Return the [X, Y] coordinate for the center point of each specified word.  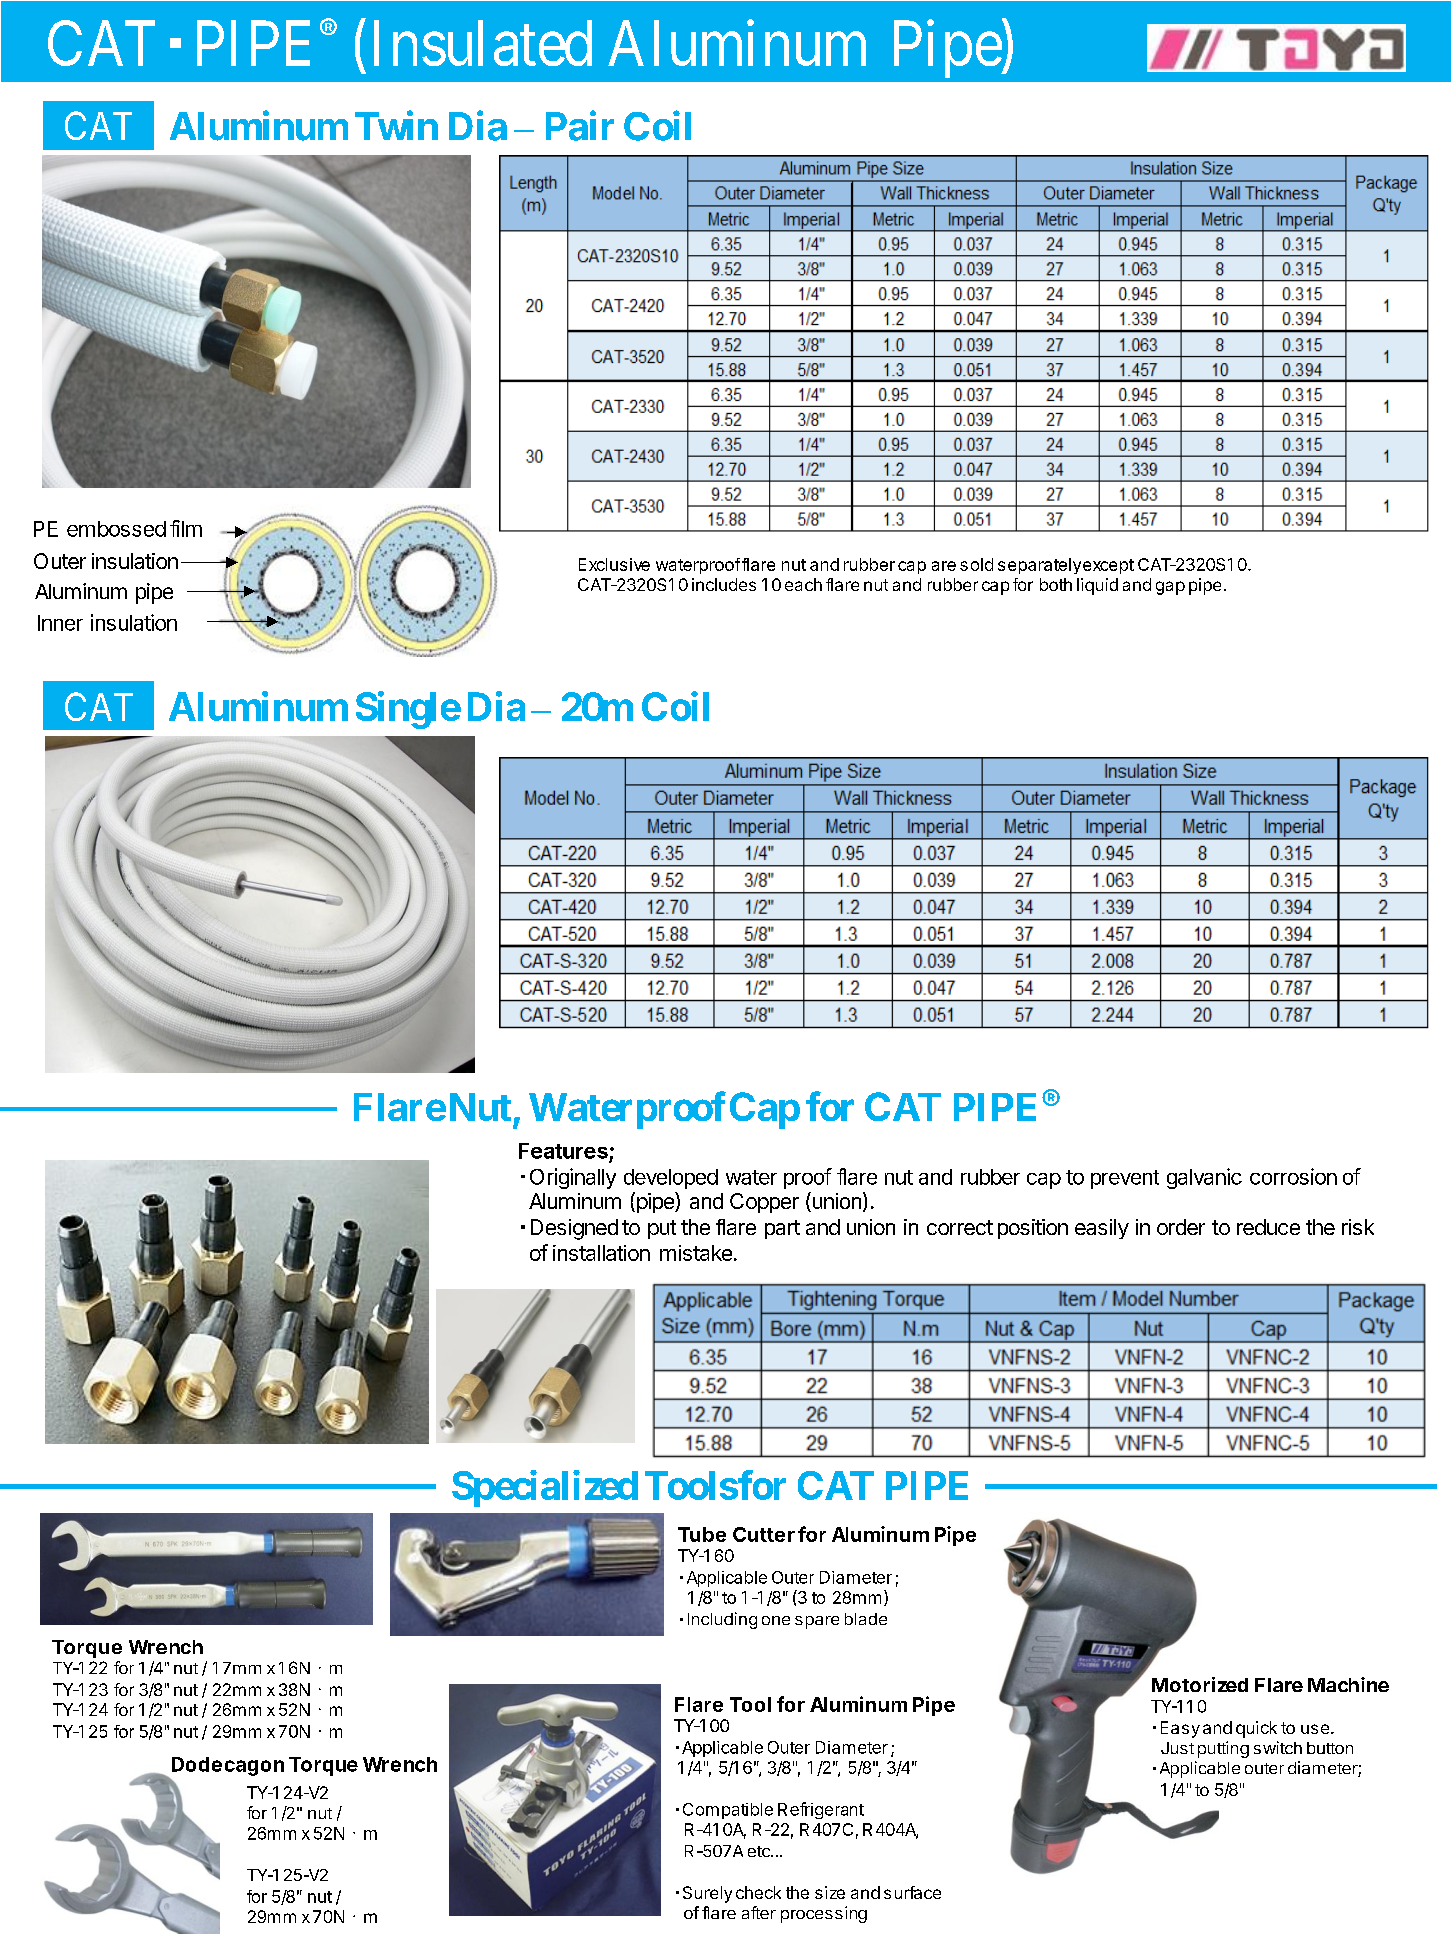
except [1108, 566]
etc [760, 1851]
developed [671, 1179]
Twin [396, 125]
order [1181, 1227]
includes [724, 584]
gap [1170, 588]
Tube [702, 1534]
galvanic [1204, 1178]
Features [563, 1151]
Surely [707, 1894]
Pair [580, 126]
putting [1223, 1749]
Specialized [545, 1488]
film [186, 528]
